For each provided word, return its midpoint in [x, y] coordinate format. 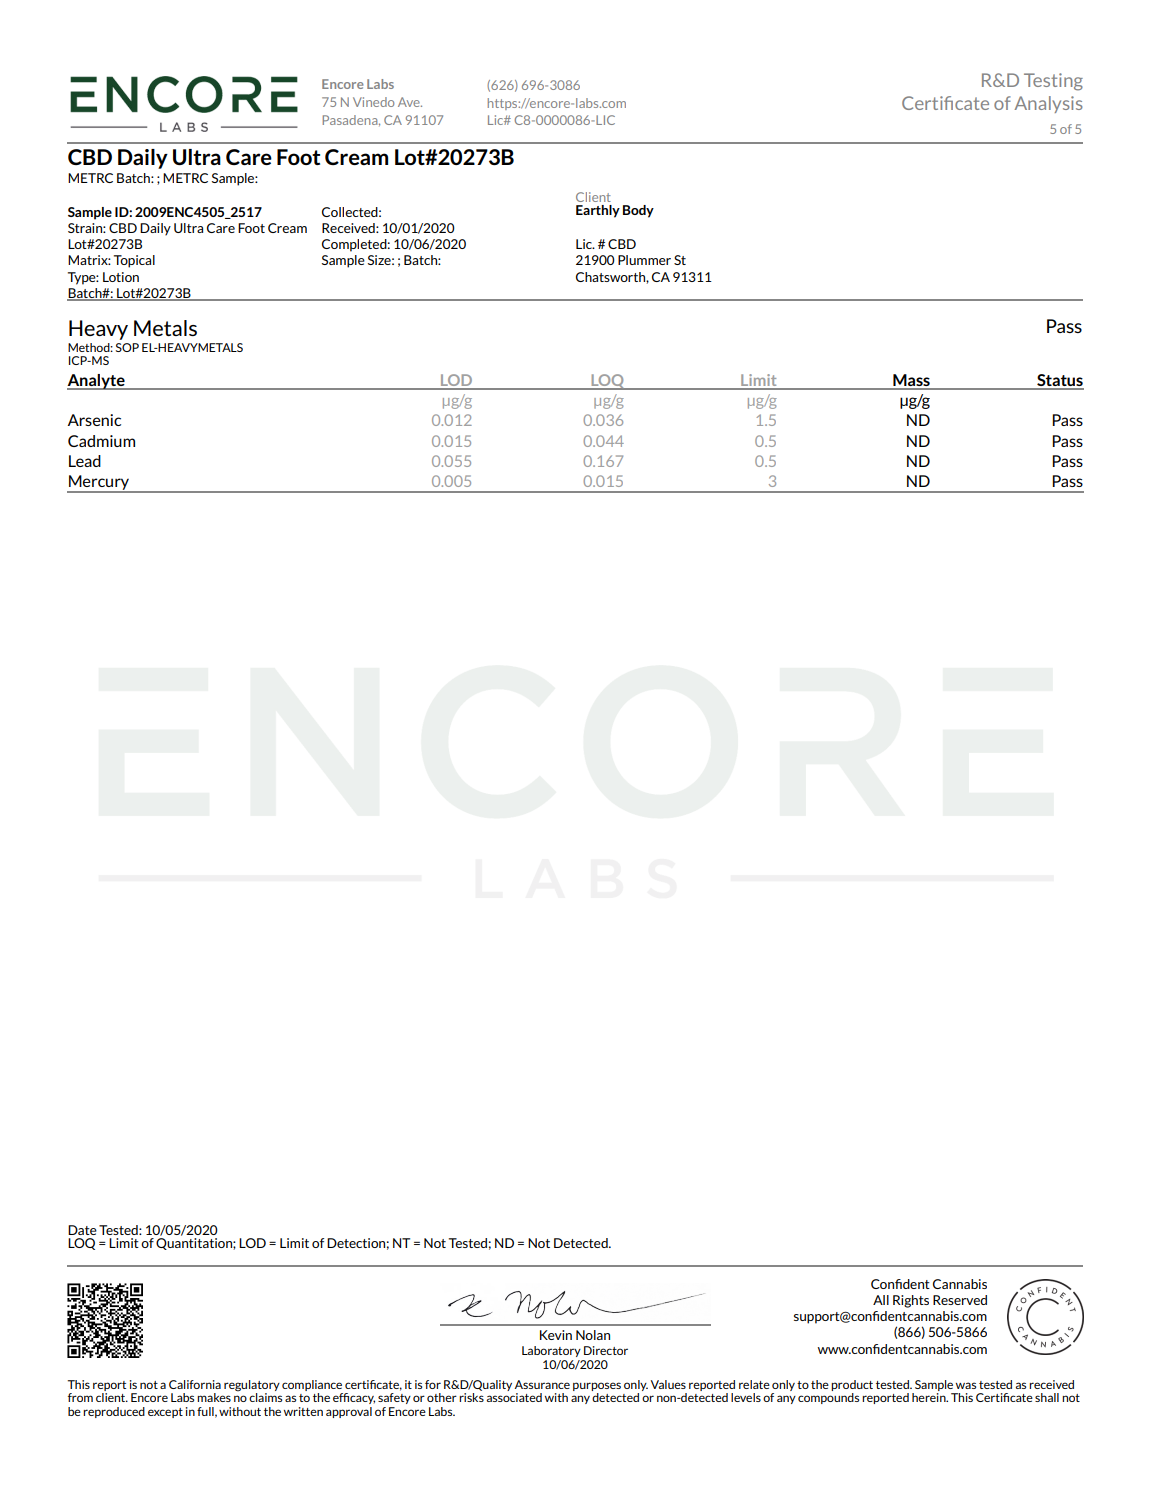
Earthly [598, 211]
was [966, 1385]
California [195, 1384]
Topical [134, 261]
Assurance [542, 1384]
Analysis [1048, 104]
